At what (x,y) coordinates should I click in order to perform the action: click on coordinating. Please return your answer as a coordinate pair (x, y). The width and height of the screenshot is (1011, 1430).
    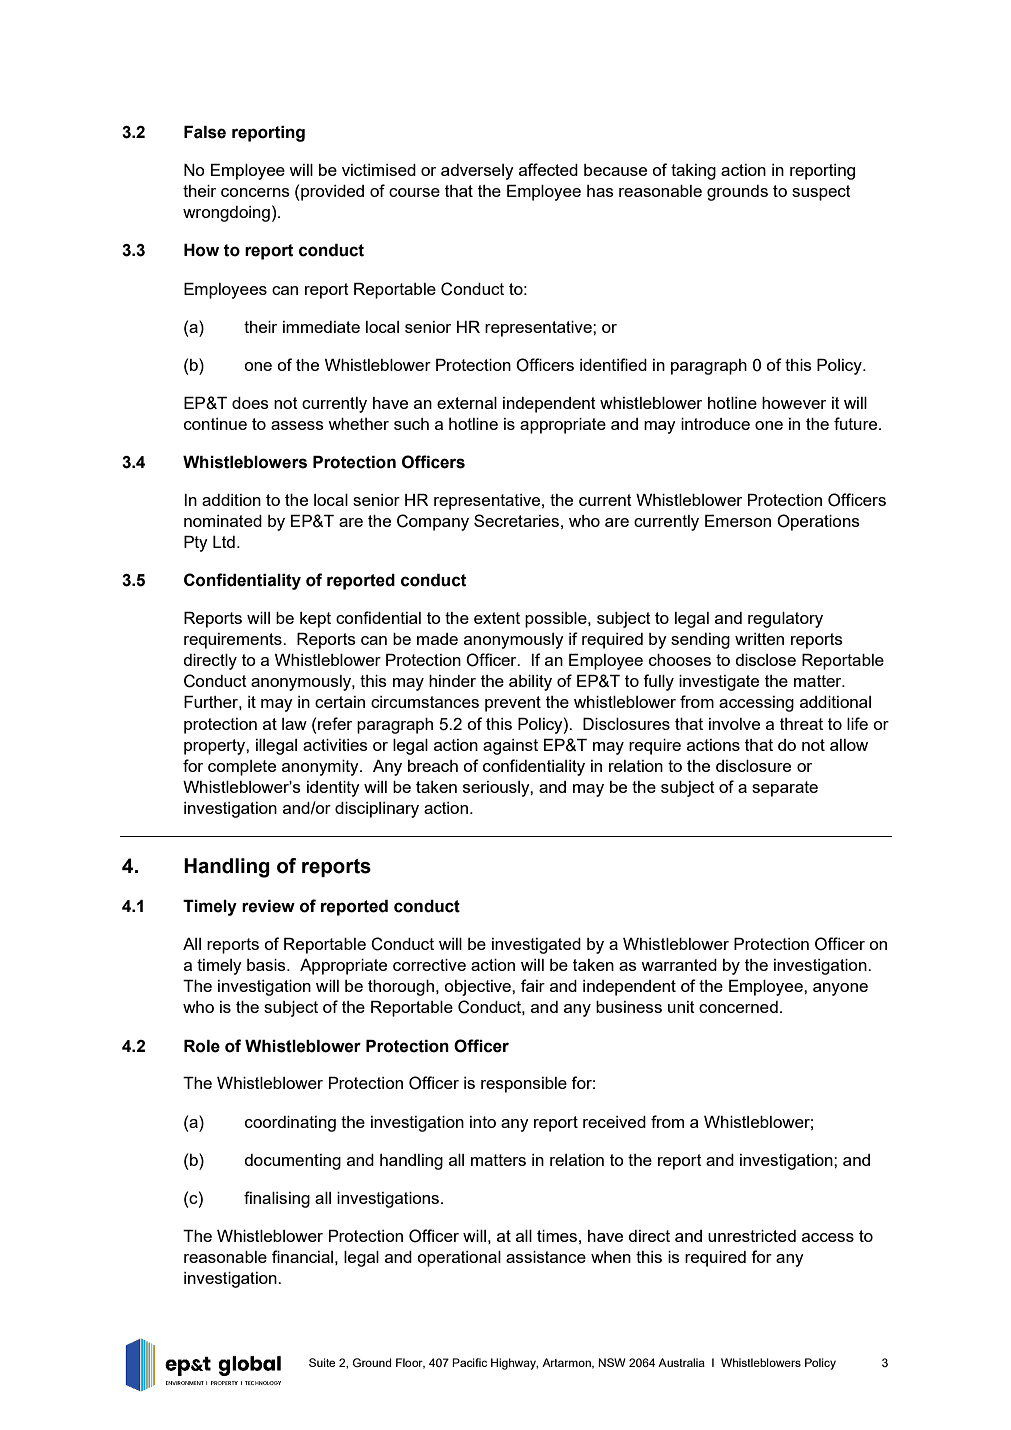
    Looking at the image, I should click on (290, 1124).
